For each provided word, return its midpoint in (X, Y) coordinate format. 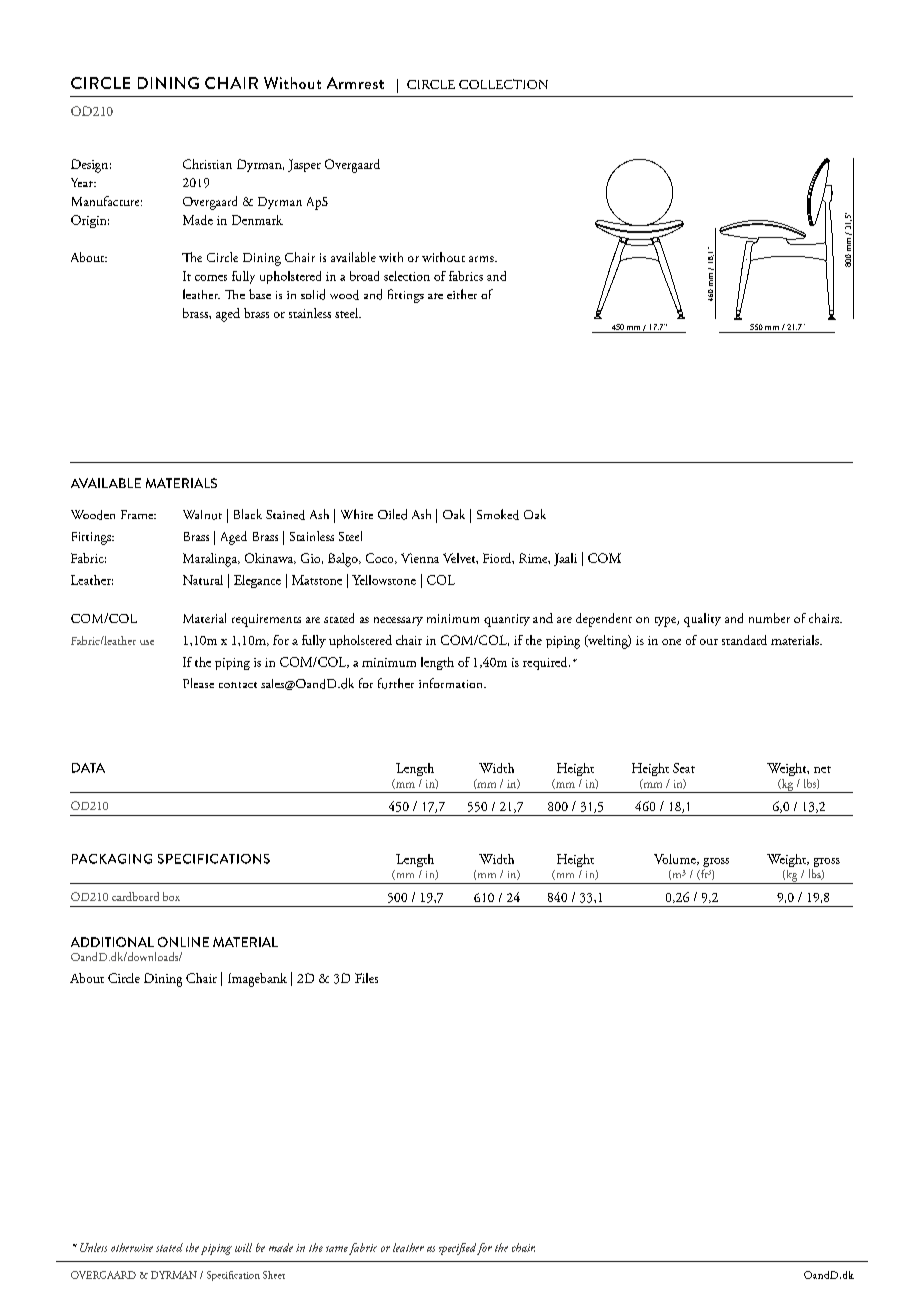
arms (482, 259)
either (462, 294)
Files (366, 978)
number (769, 618)
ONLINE (183, 942)
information (452, 683)
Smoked (498, 514)
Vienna (420, 558)
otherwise (132, 1247)
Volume (676, 859)
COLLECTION (503, 84)
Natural (203, 580)
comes (211, 278)
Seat (684, 768)
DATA (88, 768)
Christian (207, 164)
